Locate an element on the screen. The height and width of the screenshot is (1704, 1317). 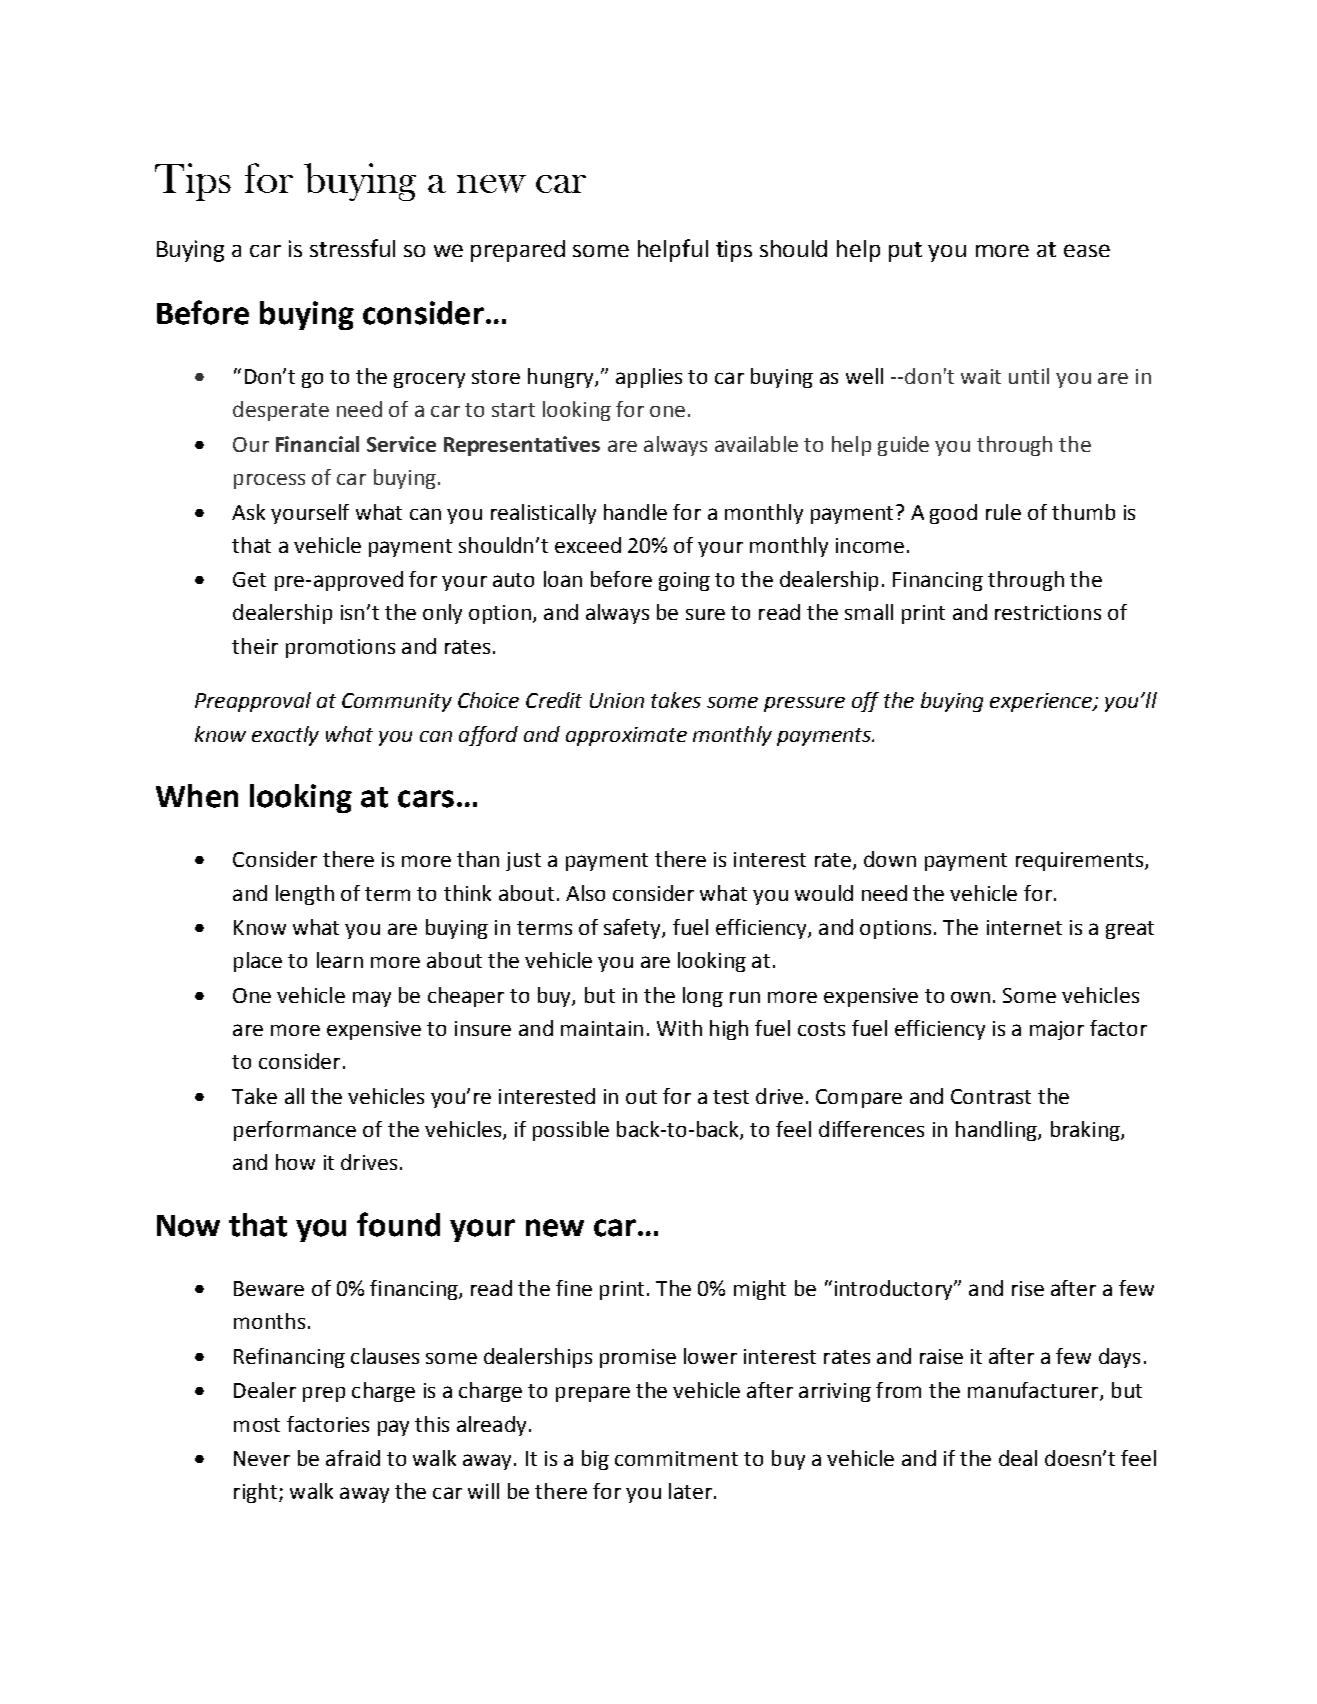
Union is located at coordinates (617, 700).
